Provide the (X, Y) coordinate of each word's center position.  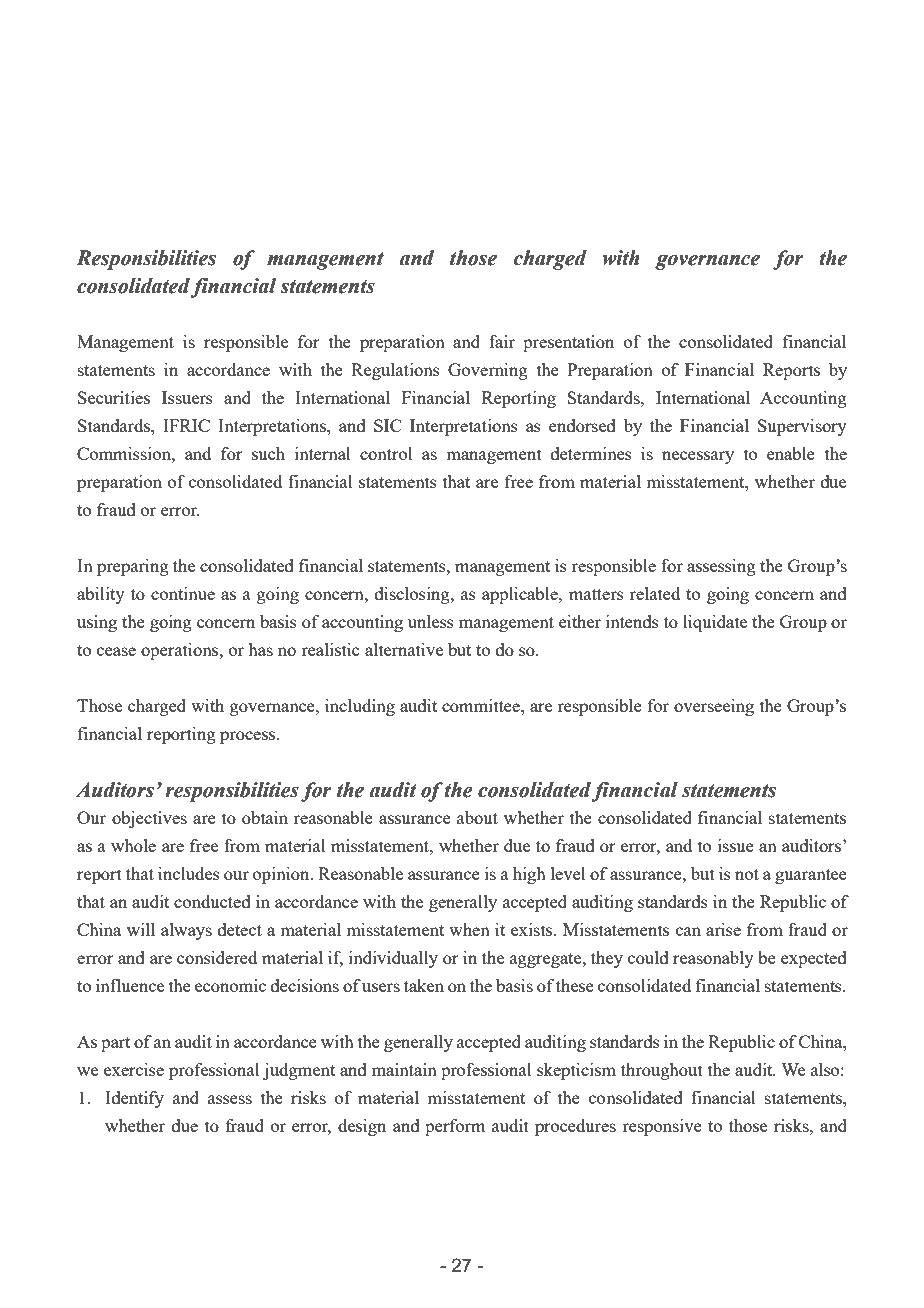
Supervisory (802, 427)
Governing (488, 371)
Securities (114, 397)
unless (431, 621)
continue (183, 593)
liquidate (715, 623)
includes (189, 873)
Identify (134, 1099)
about (477, 817)
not (747, 874)
